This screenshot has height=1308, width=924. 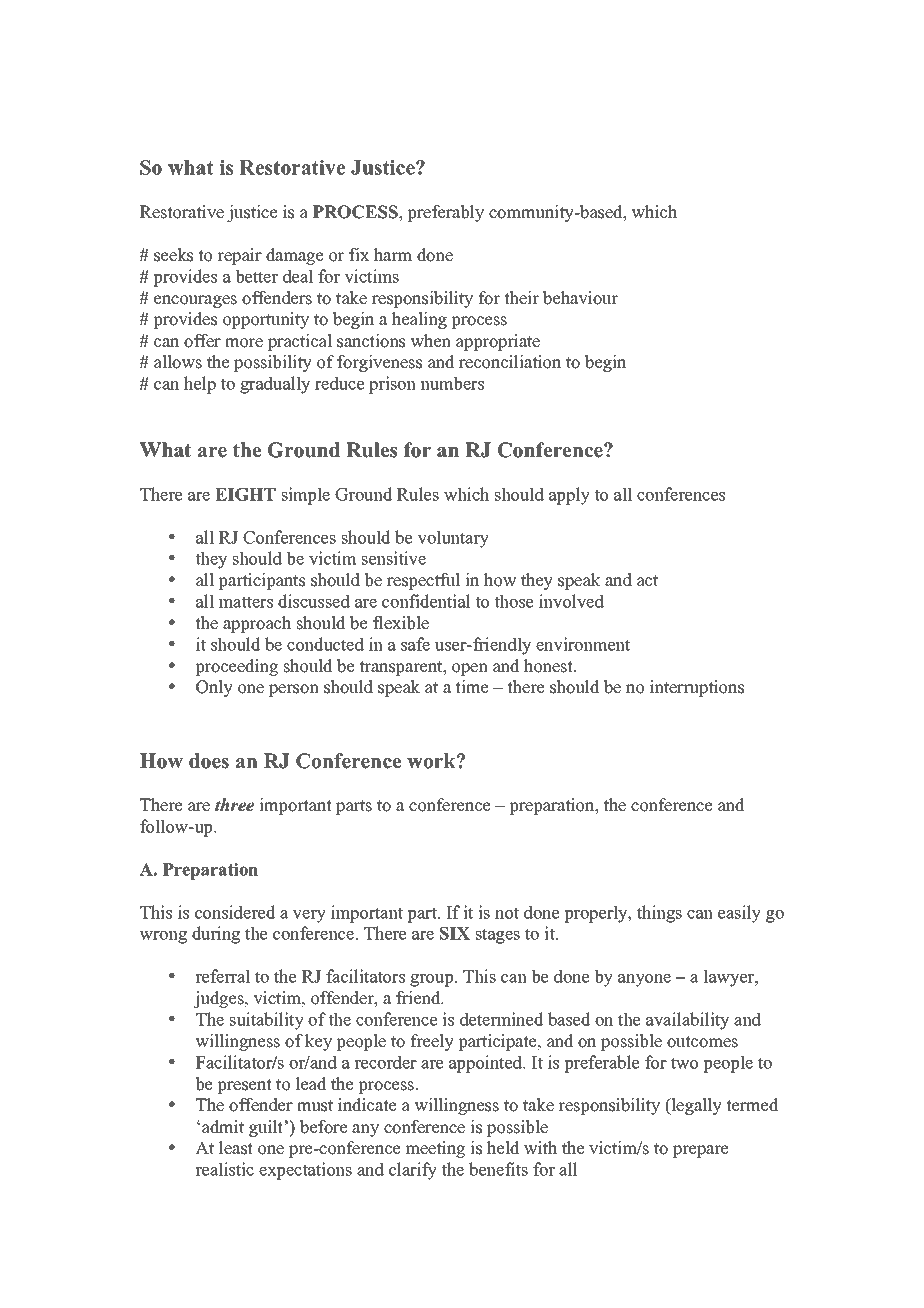 What do you see at coordinates (569, 496) in the screenshot?
I see `apply` at bounding box center [569, 496].
